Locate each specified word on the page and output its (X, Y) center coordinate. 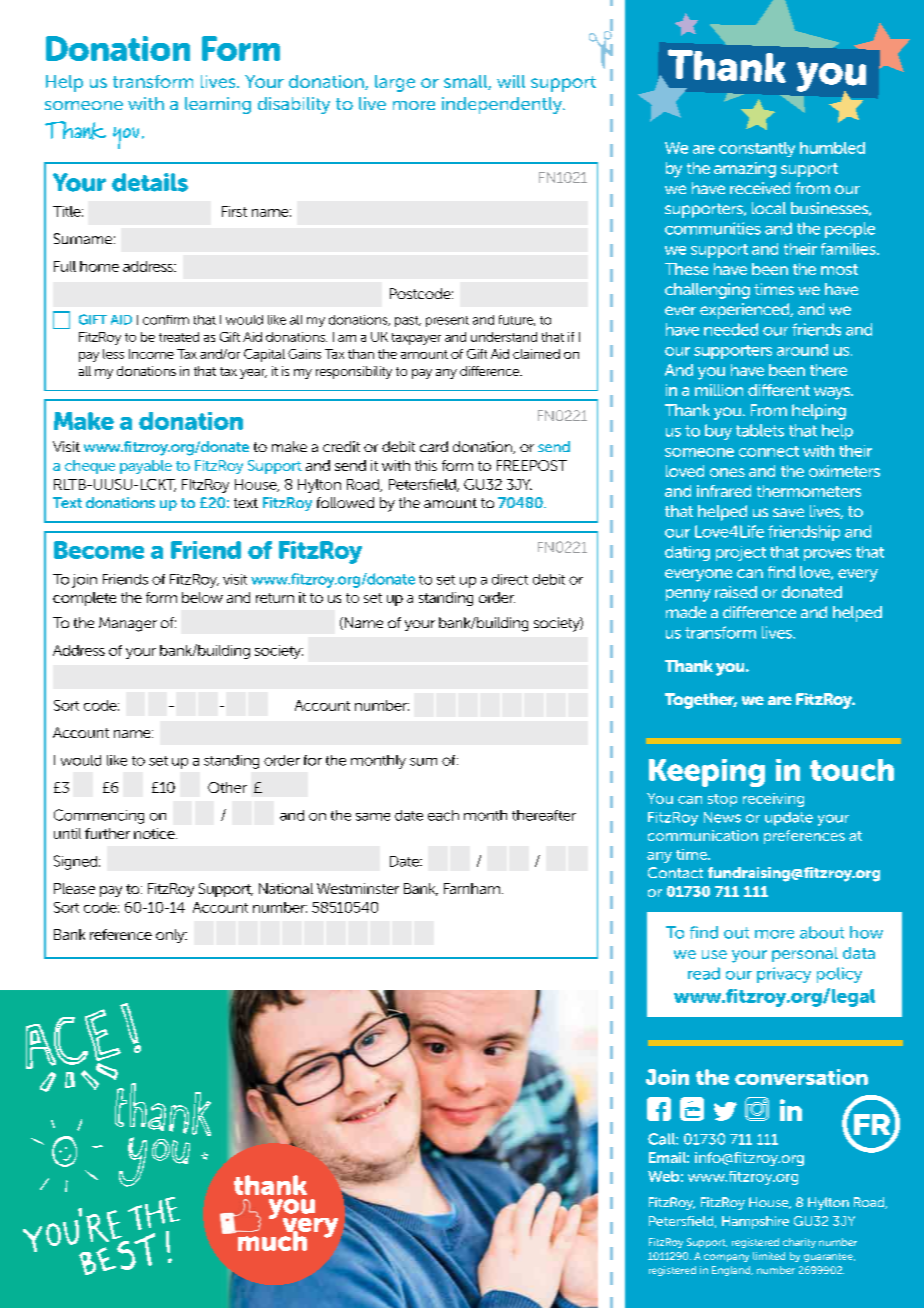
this (426, 465)
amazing (745, 170)
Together (701, 701)
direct (510, 579)
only (171, 936)
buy (718, 432)
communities (713, 228)
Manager (128, 624)
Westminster (358, 888)
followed (345, 502)
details (150, 182)
